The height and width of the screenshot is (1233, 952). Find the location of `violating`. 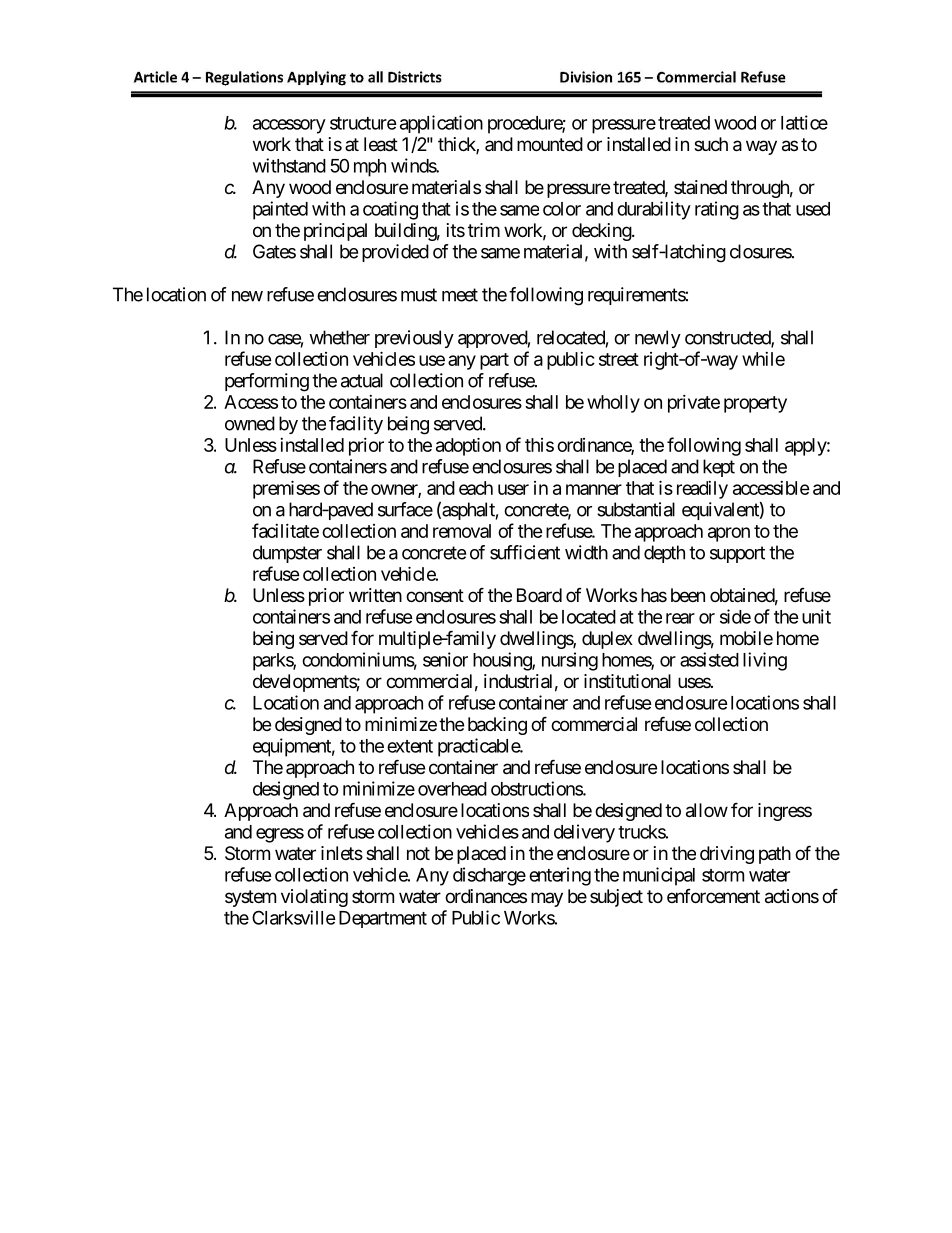

violating is located at coordinates (314, 898).
